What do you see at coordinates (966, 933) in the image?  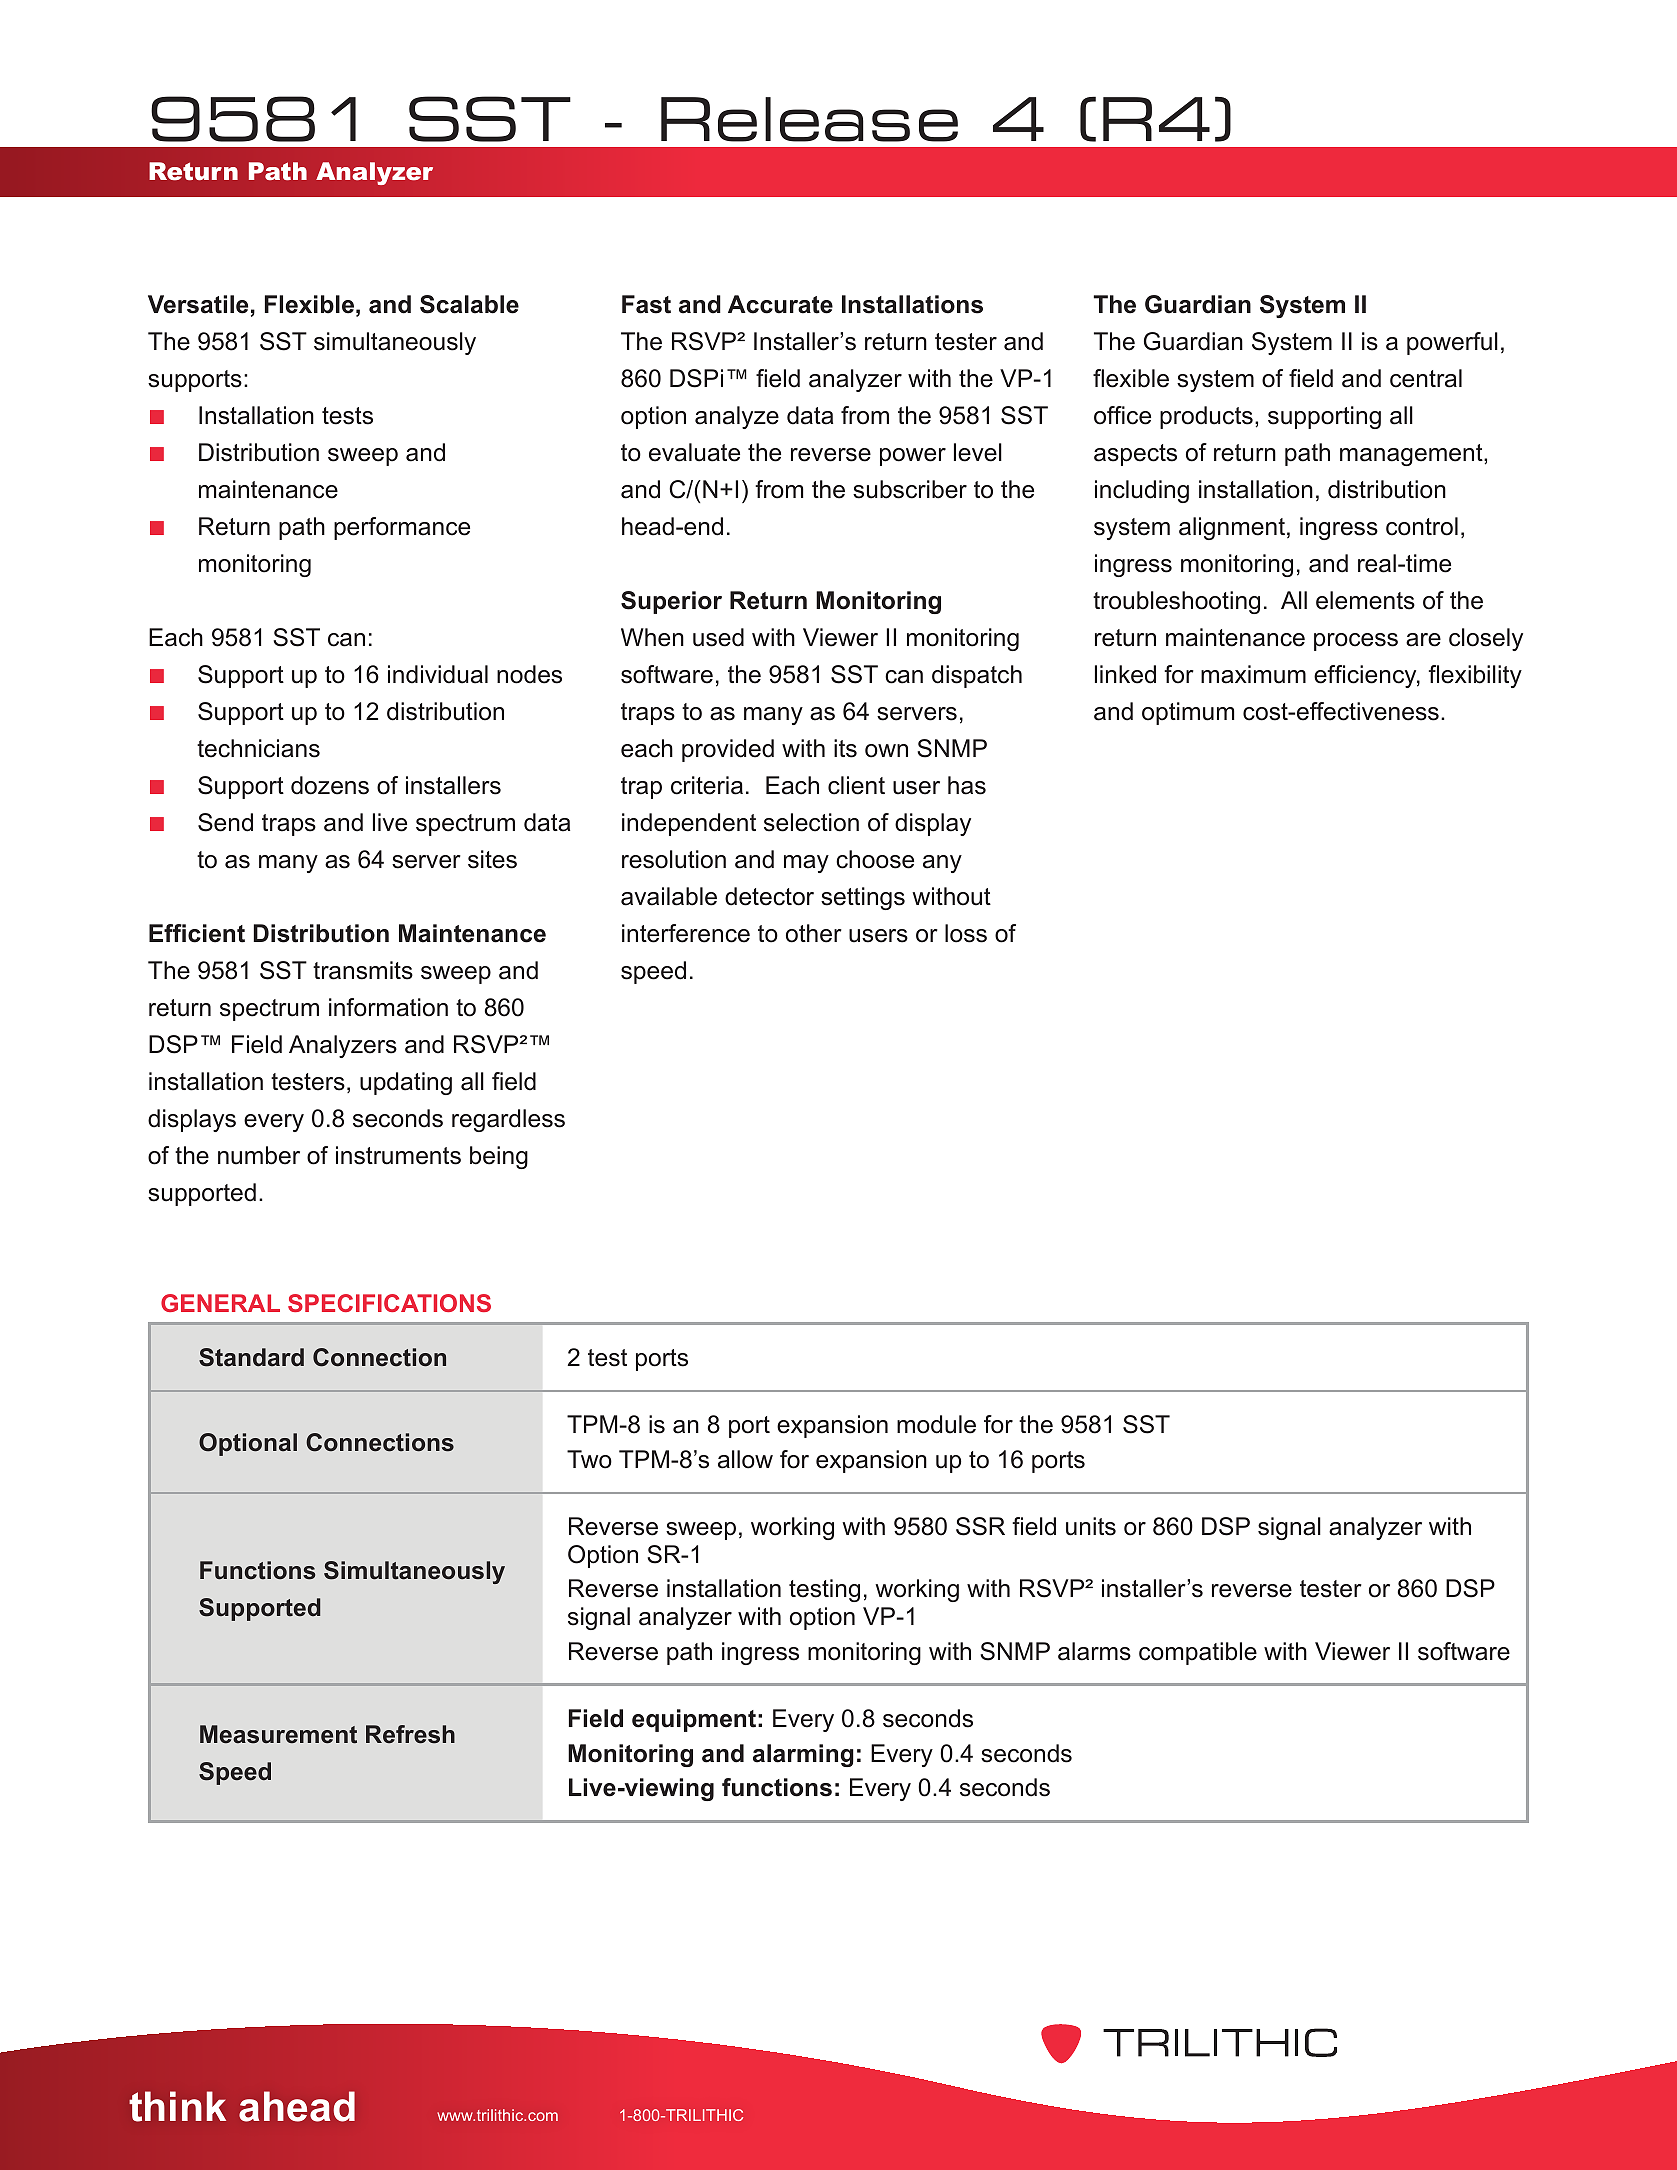 I see `loss` at bounding box center [966, 933].
